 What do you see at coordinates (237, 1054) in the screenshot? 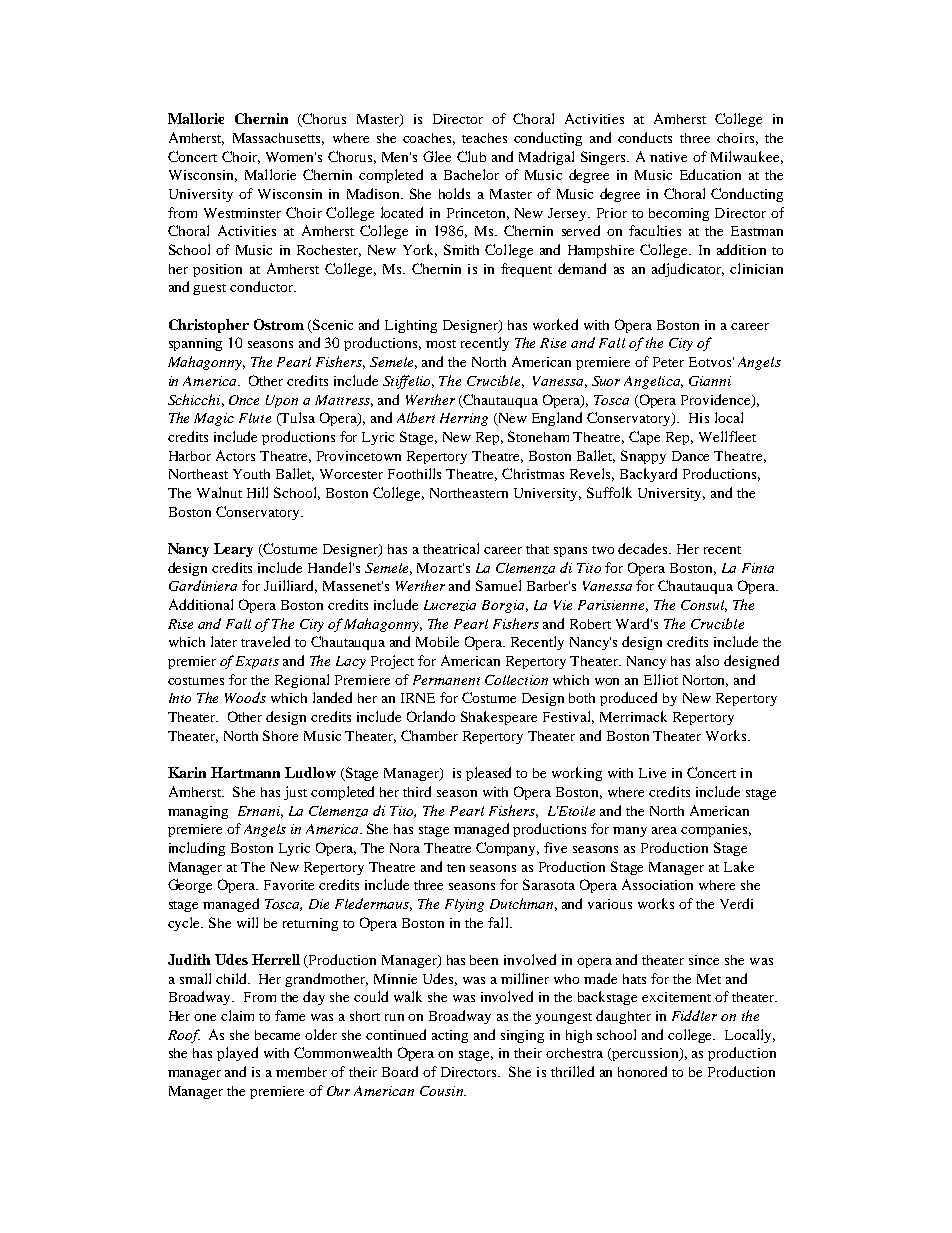
I see `played` at bounding box center [237, 1054].
